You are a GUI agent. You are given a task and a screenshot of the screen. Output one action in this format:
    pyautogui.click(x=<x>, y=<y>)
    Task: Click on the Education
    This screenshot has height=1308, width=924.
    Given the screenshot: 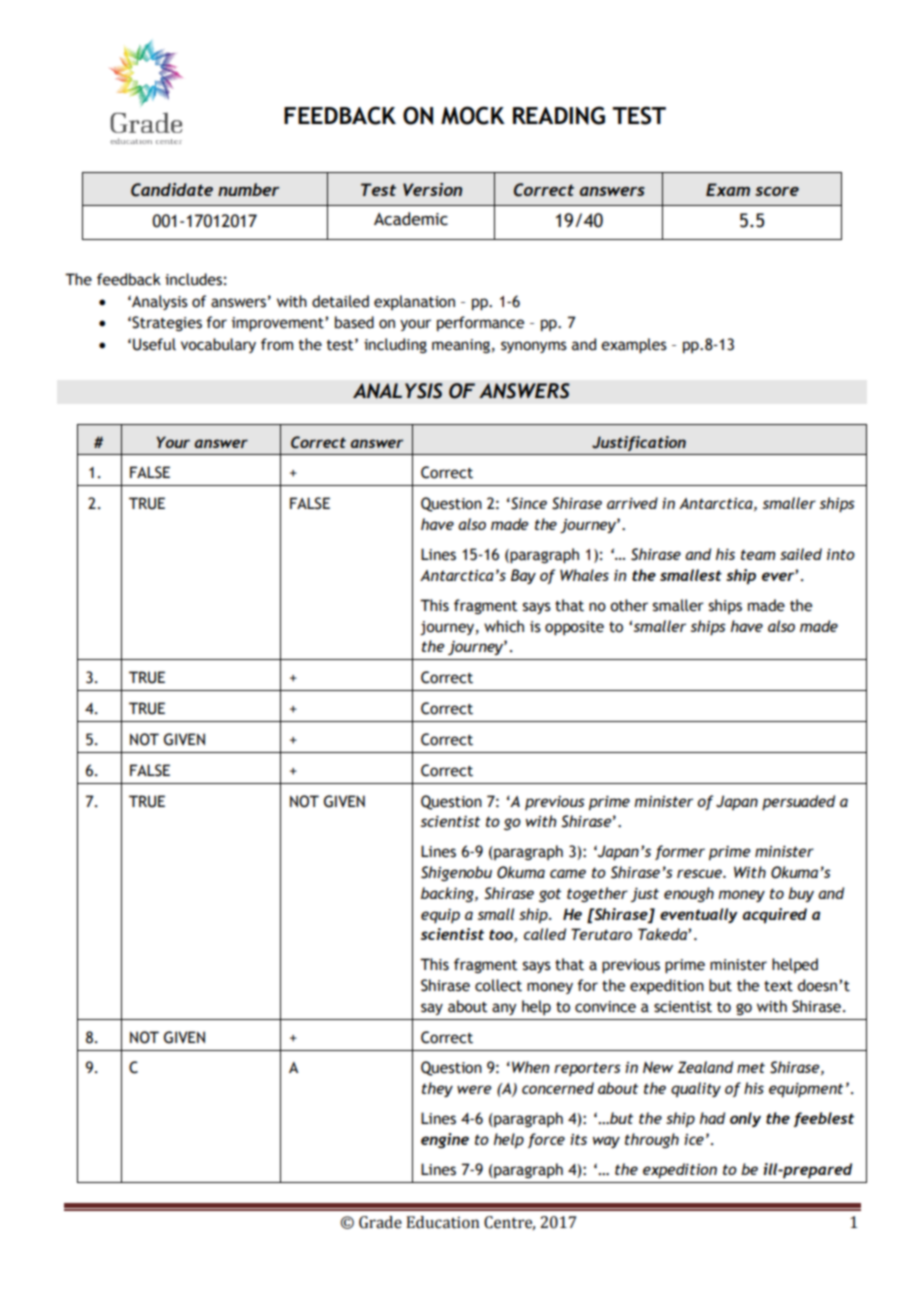 What is the action you would take?
    pyautogui.click(x=442, y=1222)
